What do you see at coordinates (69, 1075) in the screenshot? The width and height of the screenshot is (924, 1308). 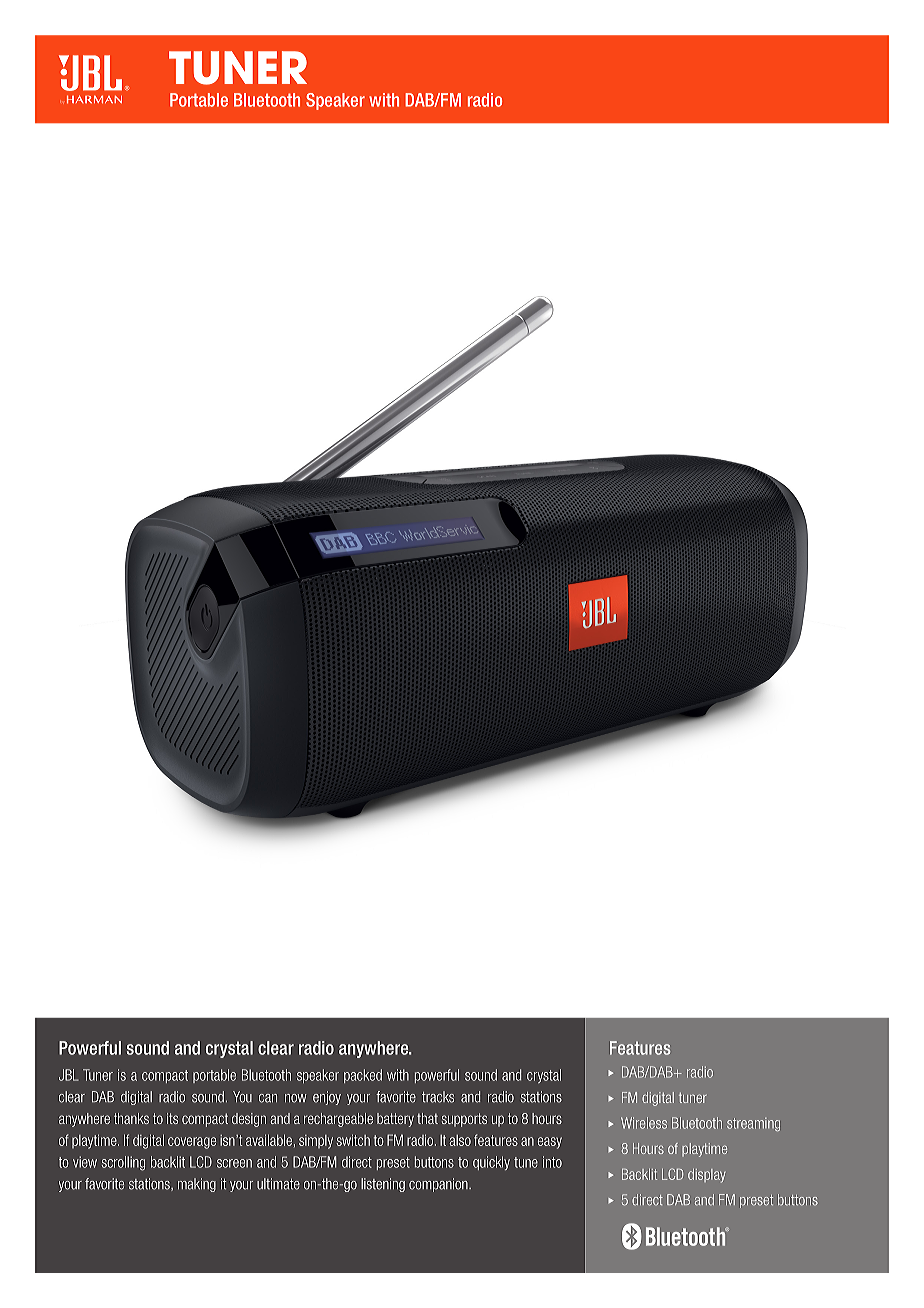 I see `JBL` at bounding box center [69, 1075].
